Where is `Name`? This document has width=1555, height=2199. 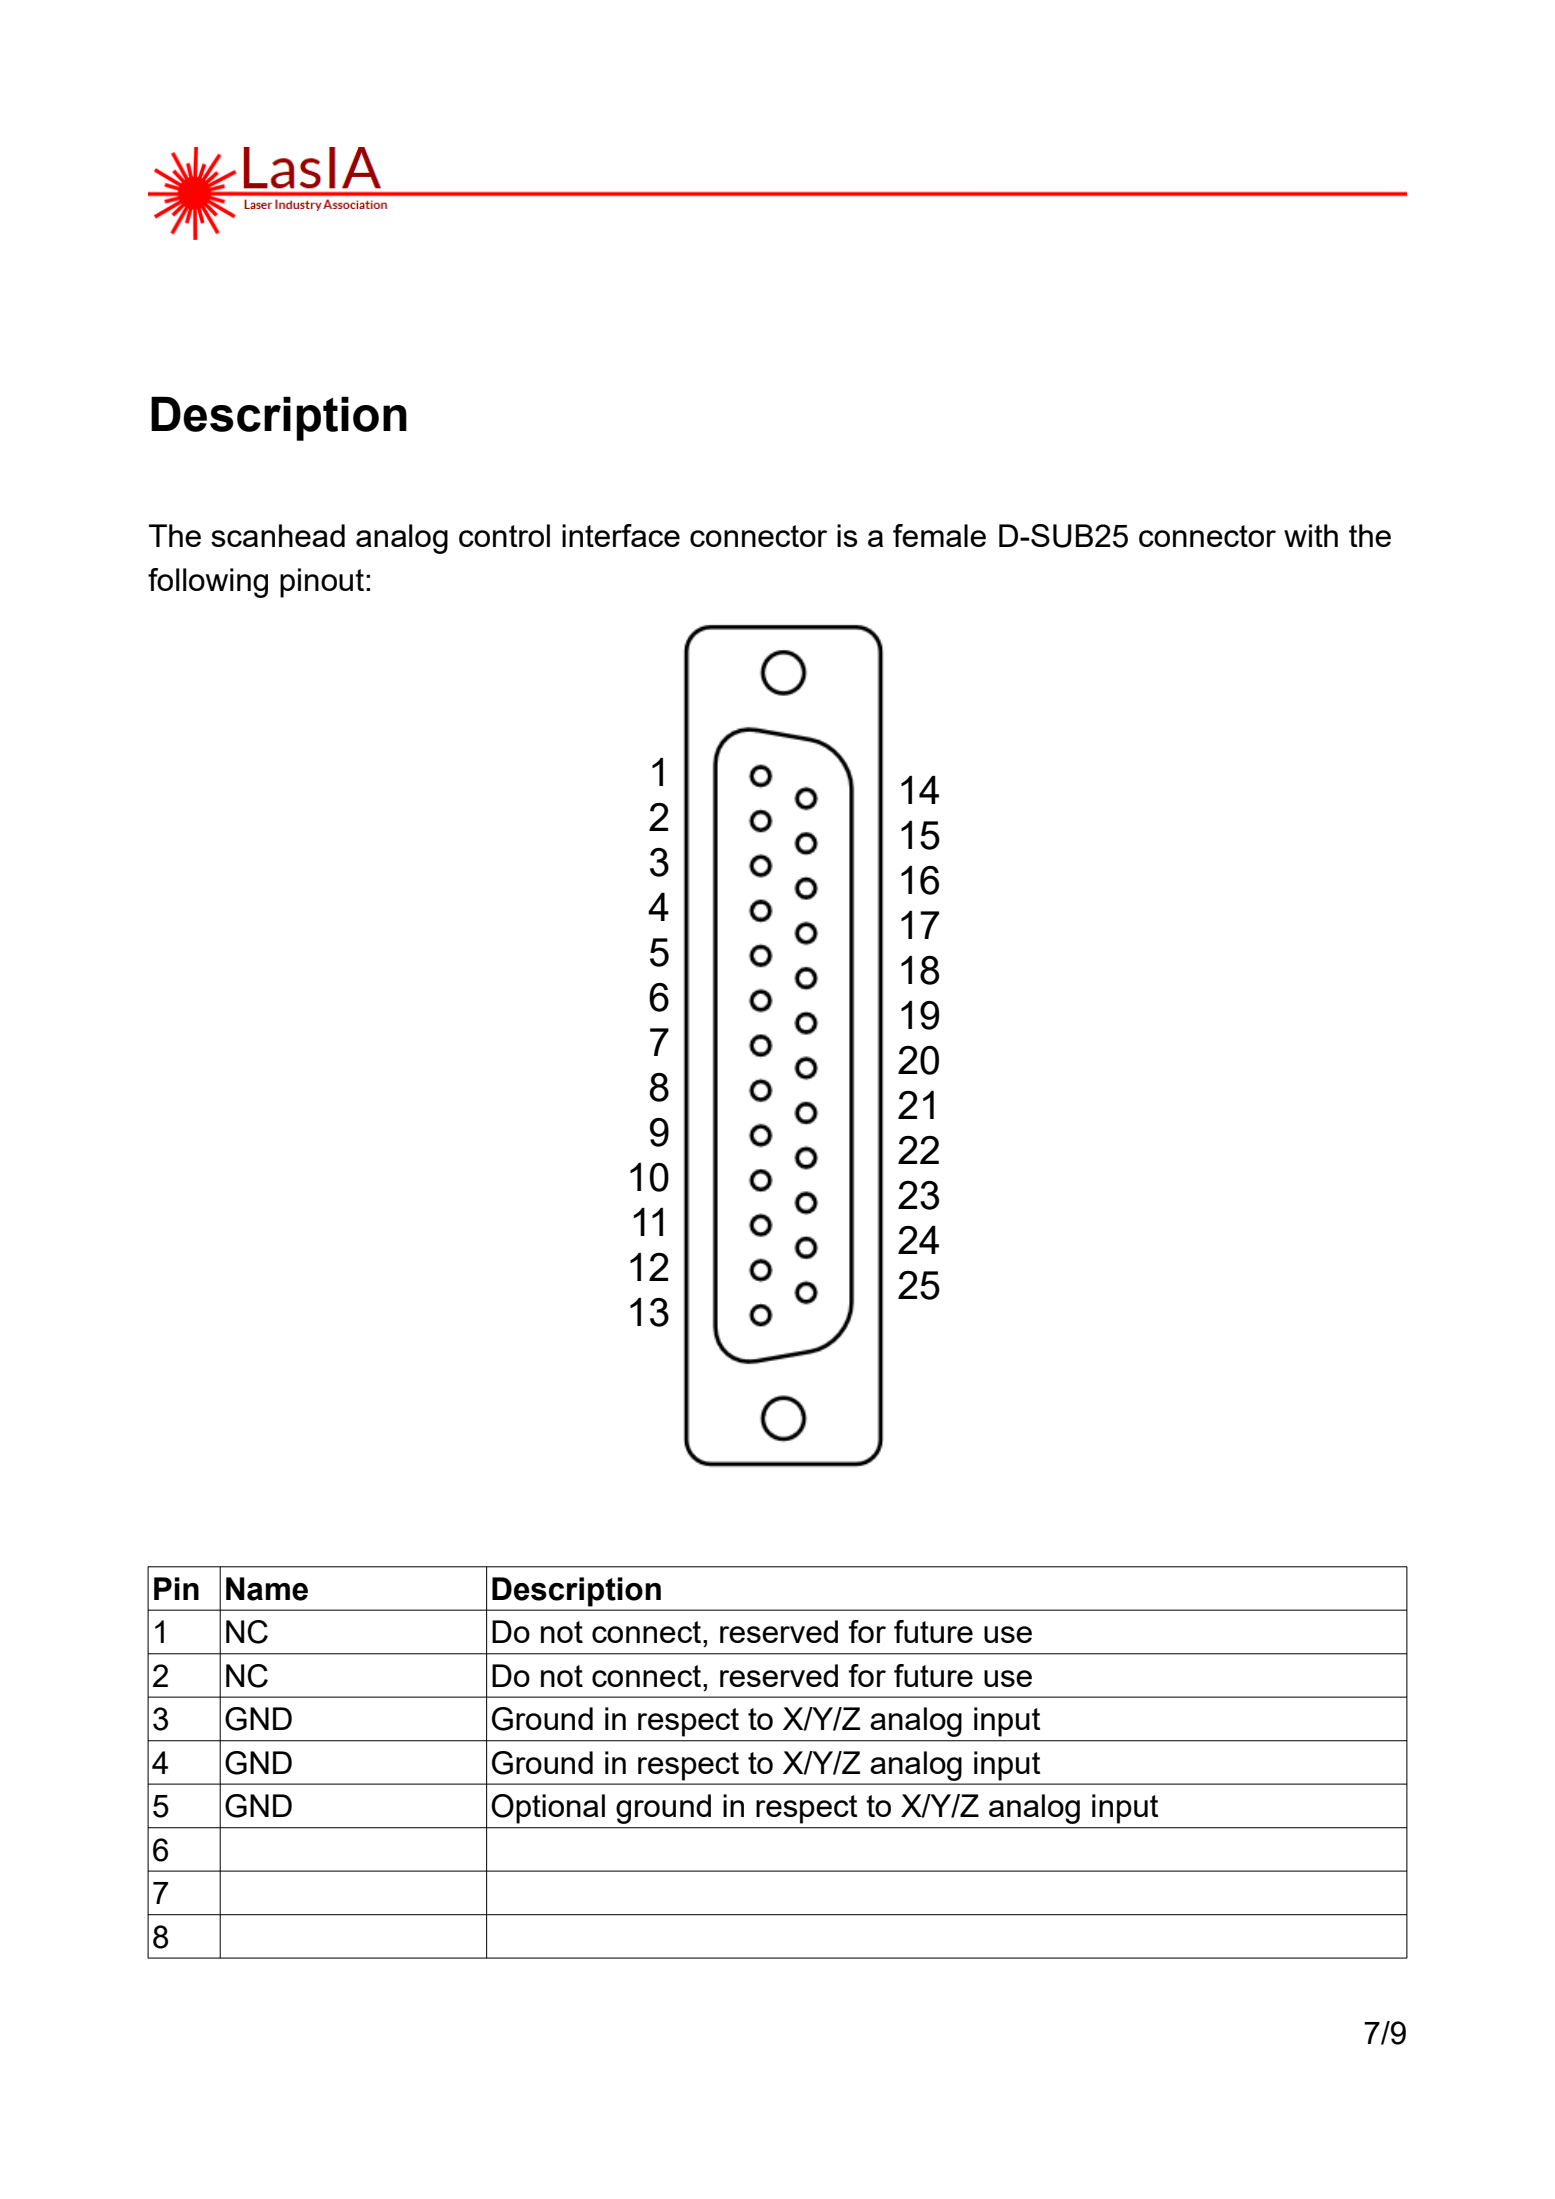 Name is located at coordinates (267, 1589).
